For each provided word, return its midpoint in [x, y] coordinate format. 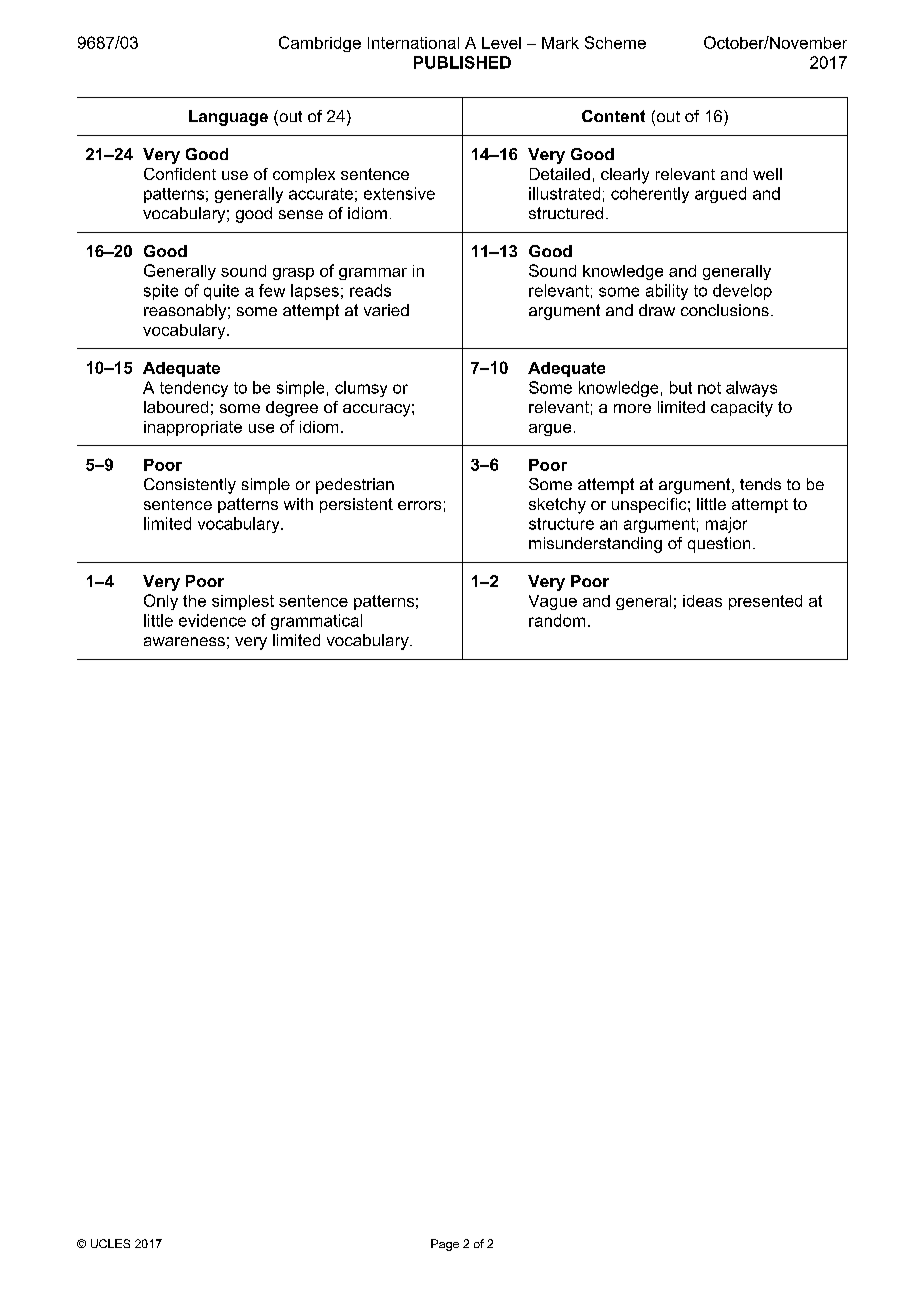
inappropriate [193, 428]
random [557, 620]
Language [228, 118]
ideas [702, 601]
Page [445, 1245]
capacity [742, 409]
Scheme [615, 42]
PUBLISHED [462, 62]
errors [419, 505]
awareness [184, 641]
